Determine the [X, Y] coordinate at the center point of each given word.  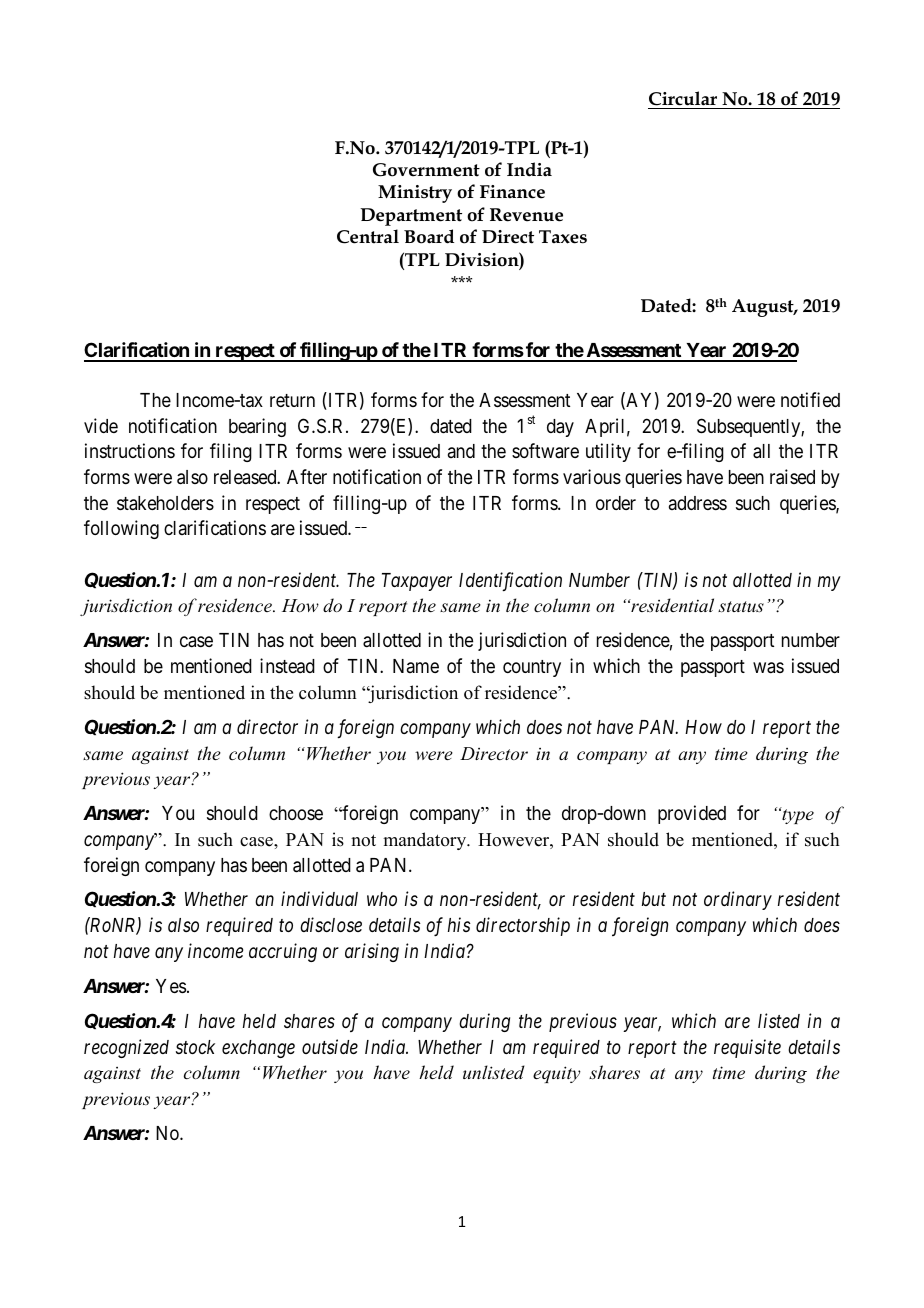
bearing [257, 427]
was [768, 667]
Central [368, 236]
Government [426, 170]
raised [792, 477]
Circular [683, 98]
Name [416, 666]
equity [557, 1074]
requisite [747, 1048]
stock [195, 1047]
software [545, 450]
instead [287, 665]
